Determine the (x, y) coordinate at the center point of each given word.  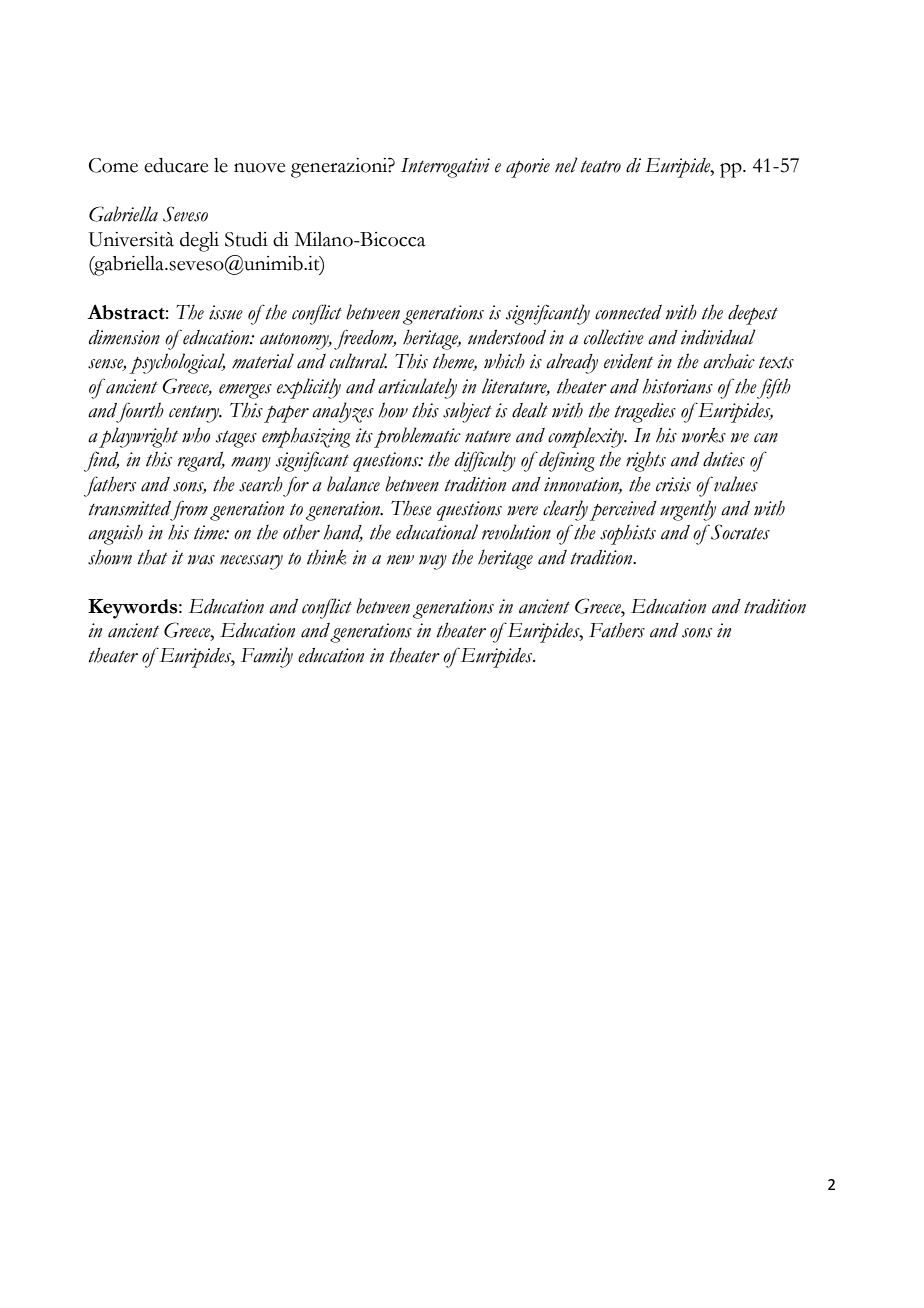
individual (718, 337)
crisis (673, 484)
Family (267, 657)
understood (507, 337)
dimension (124, 337)
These (411, 508)
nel (566, 165)
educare (176, 165)
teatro (600, 167)
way (433, 562)
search (261, 484)
